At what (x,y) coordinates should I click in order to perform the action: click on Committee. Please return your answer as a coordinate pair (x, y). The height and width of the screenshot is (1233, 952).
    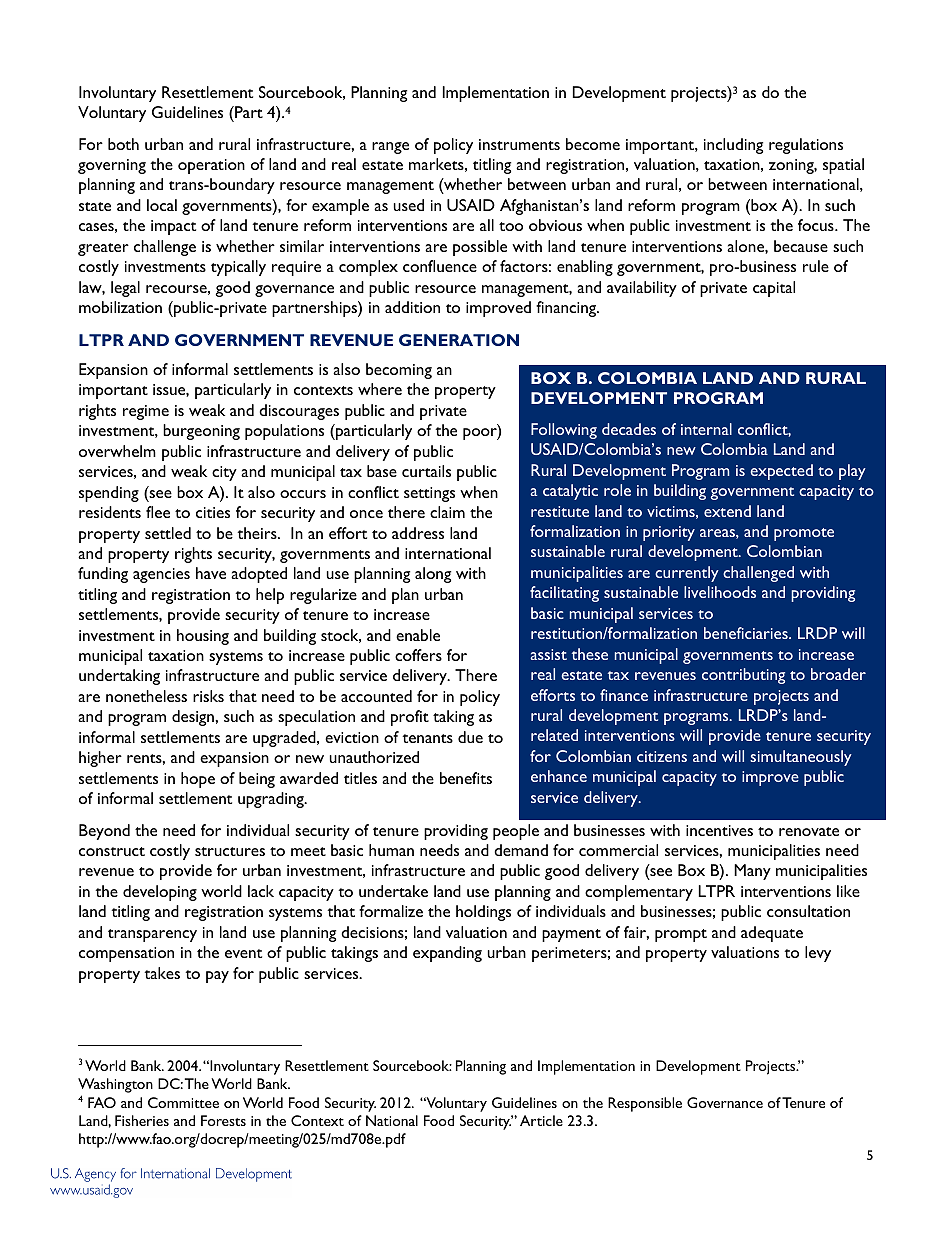
    Looking at the image, I should click on (183, 1102).
